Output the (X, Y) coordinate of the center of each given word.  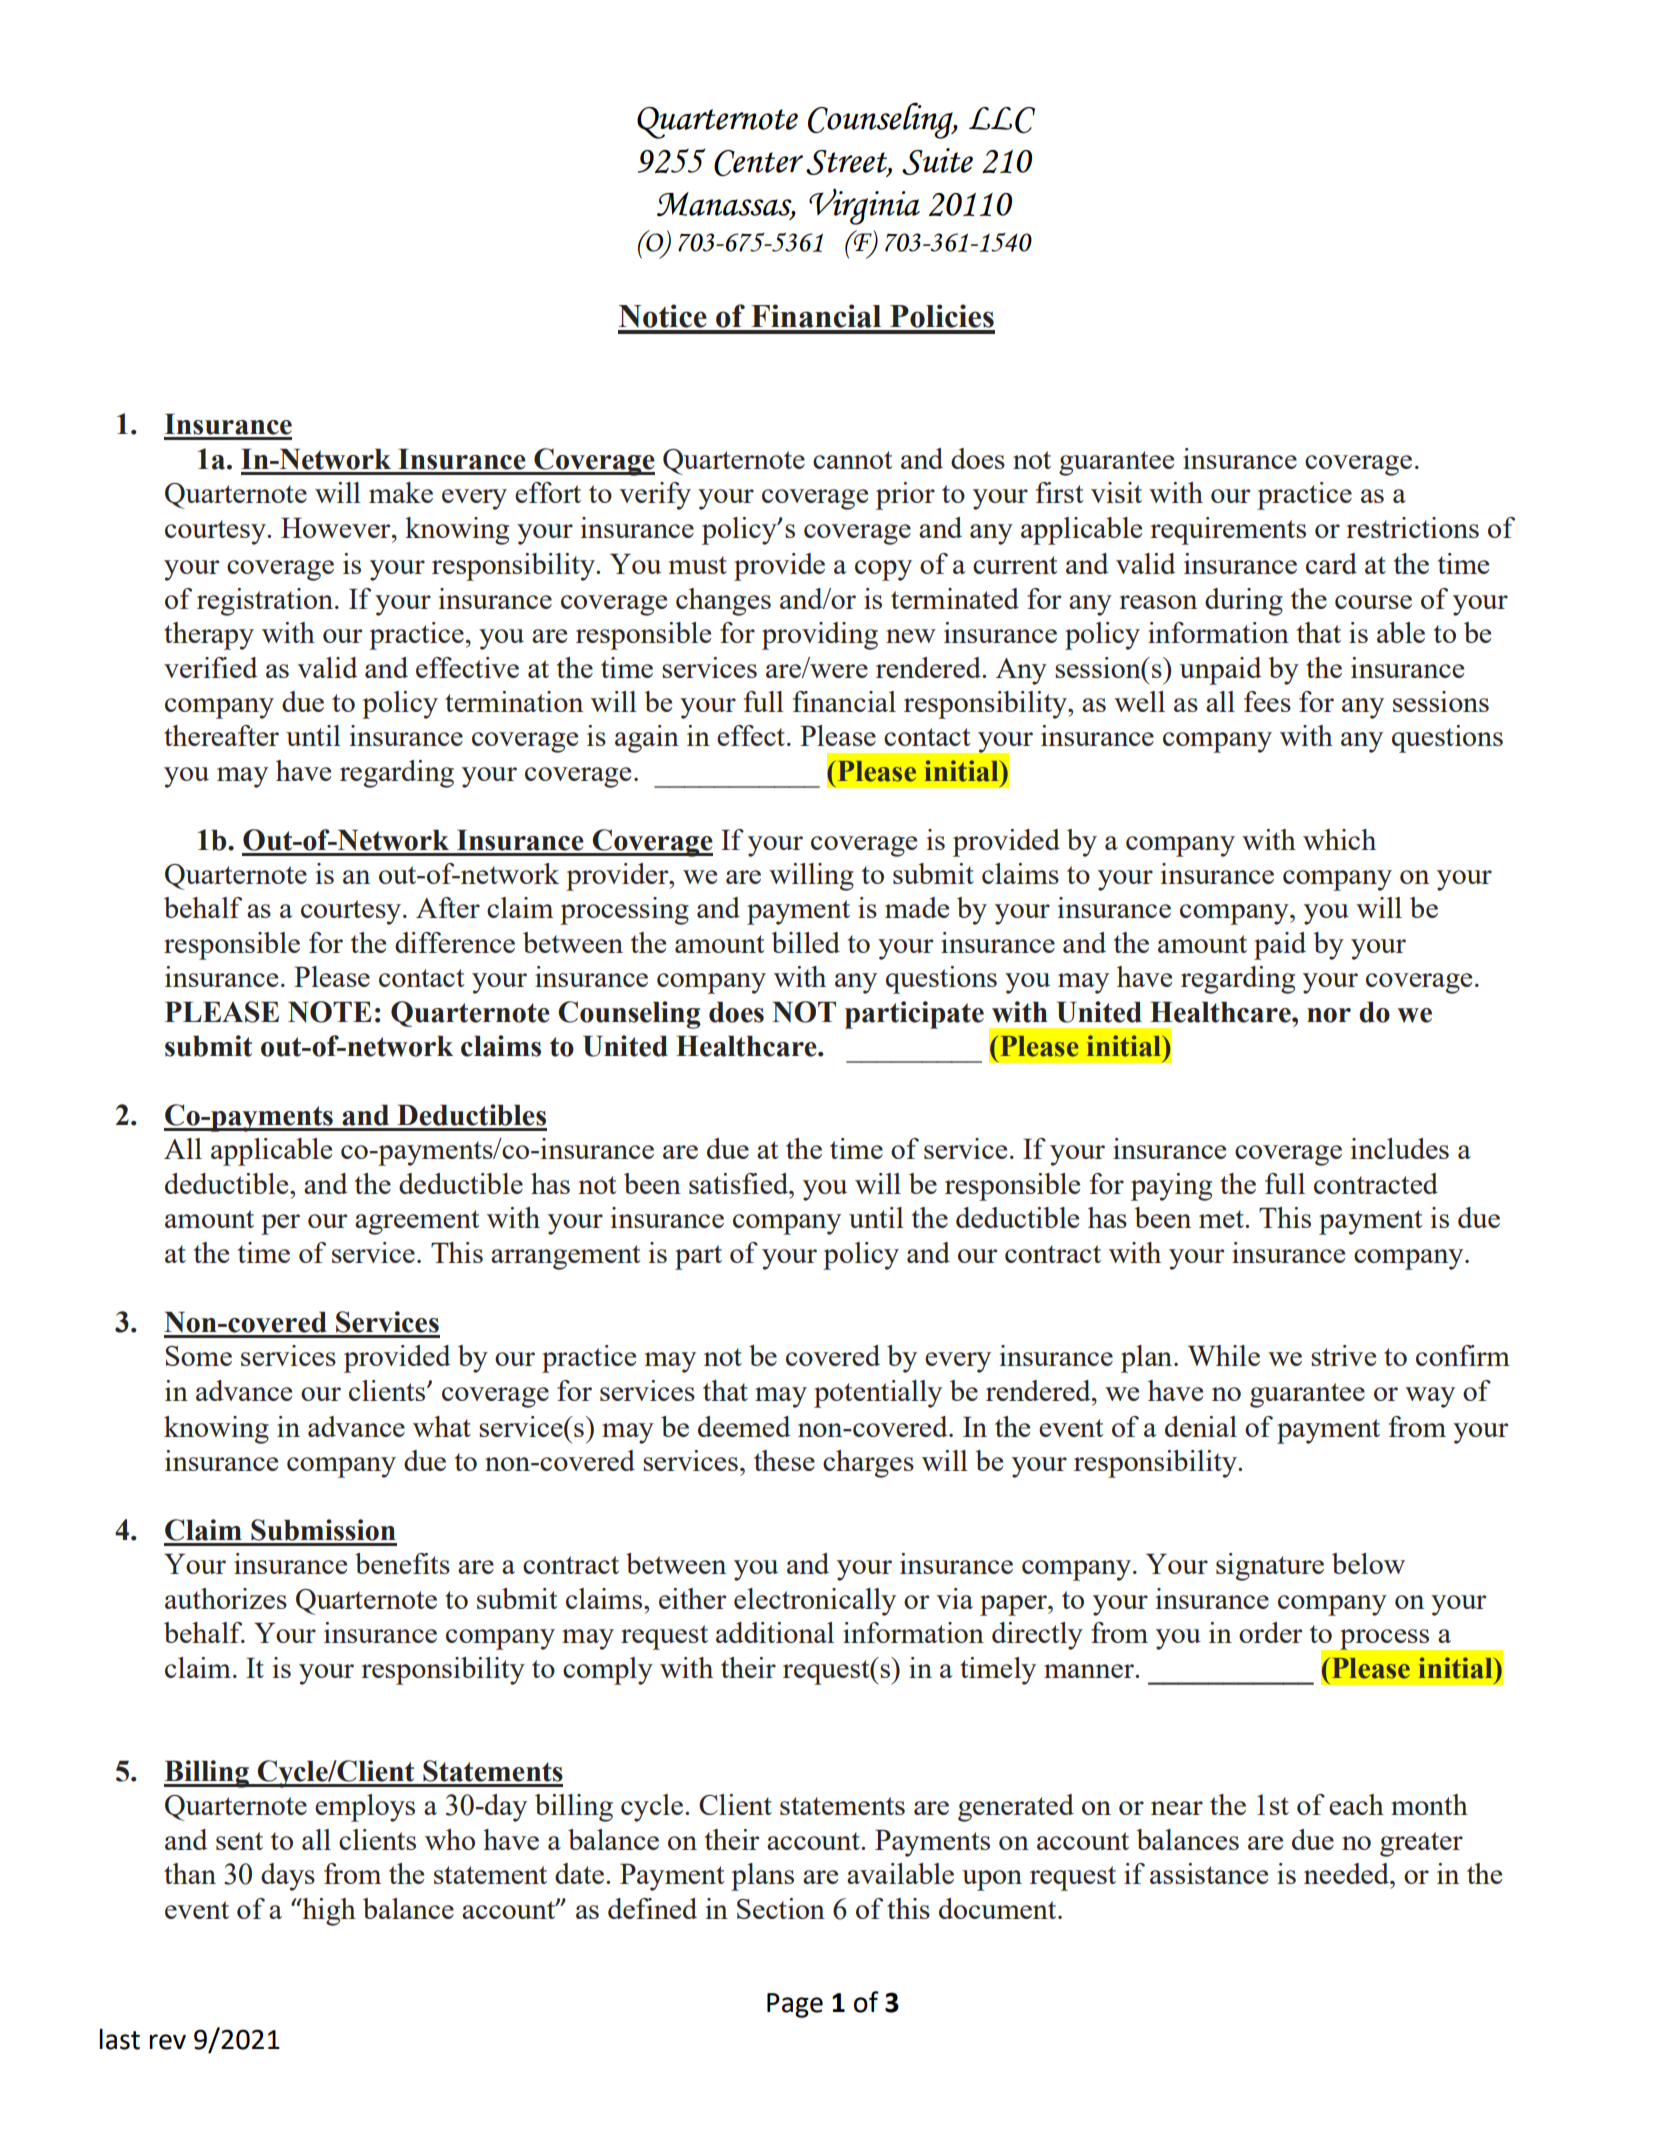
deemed (744, 1426)
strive (1343, 1355)
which (1339, 839)
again (647, 739)
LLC (1002, 120)
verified (210, 667)
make (401, 492)
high (328, 1912)
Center (758, 163)
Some (199, 1356)
